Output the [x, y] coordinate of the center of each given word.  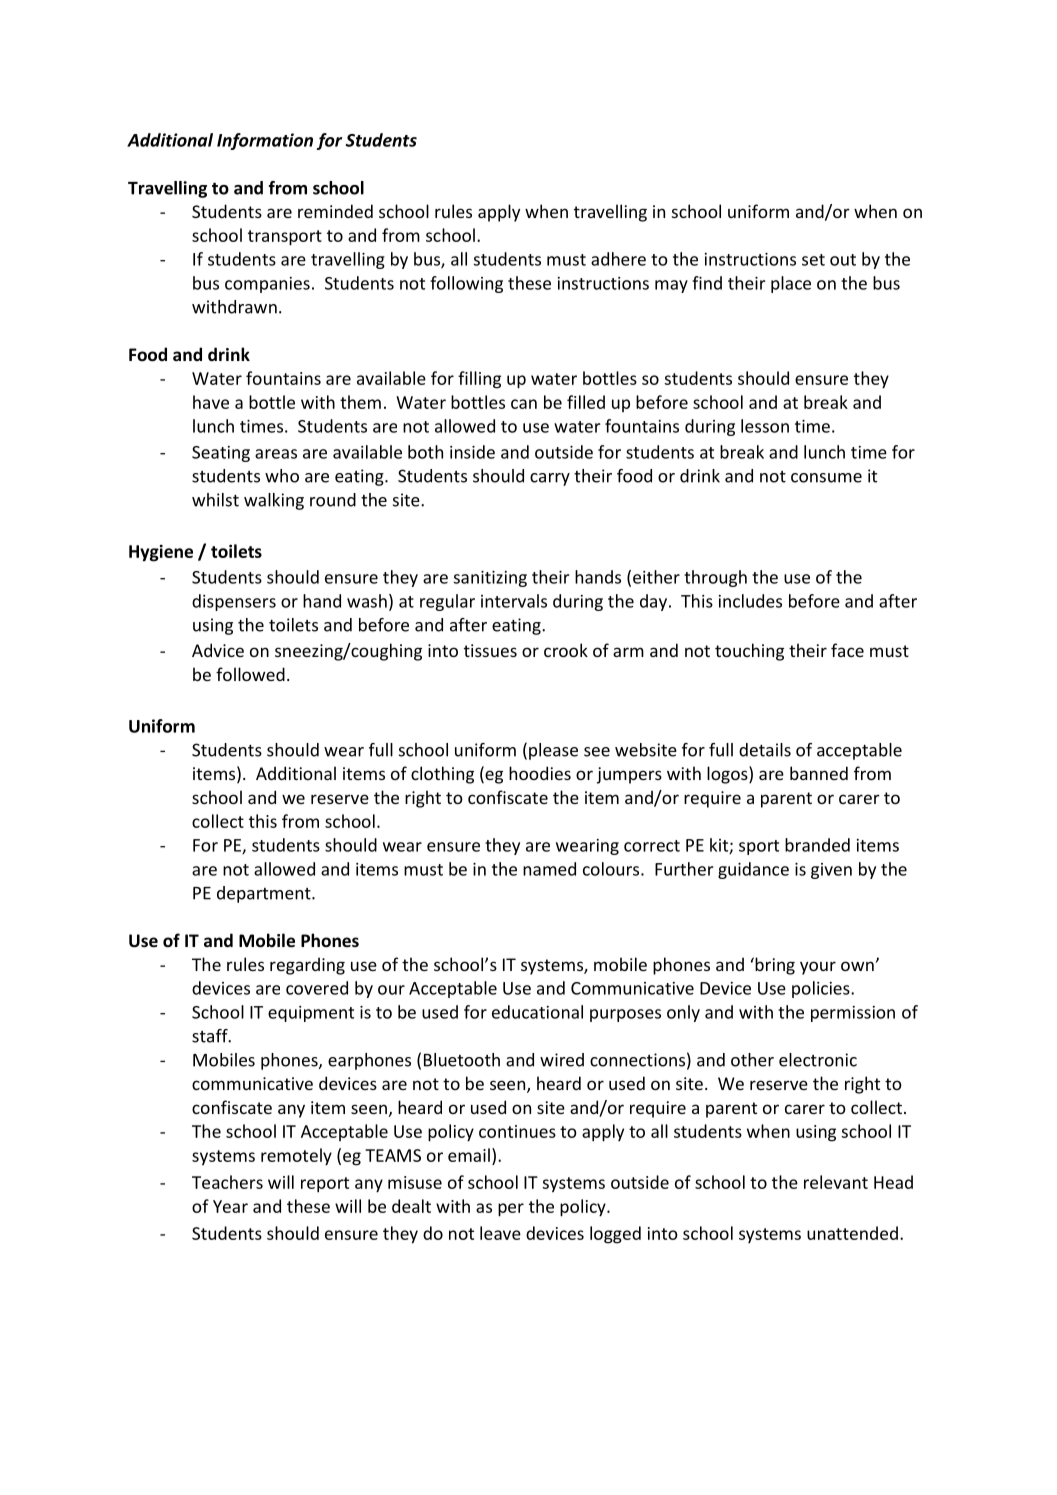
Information [265, 141]
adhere [618, 259]
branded [817, 845]
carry [550, 479]
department [265, 894]
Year [230, 1206]
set [813, 260]
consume [826, 478]
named [549, 869]
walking [274, 501]
